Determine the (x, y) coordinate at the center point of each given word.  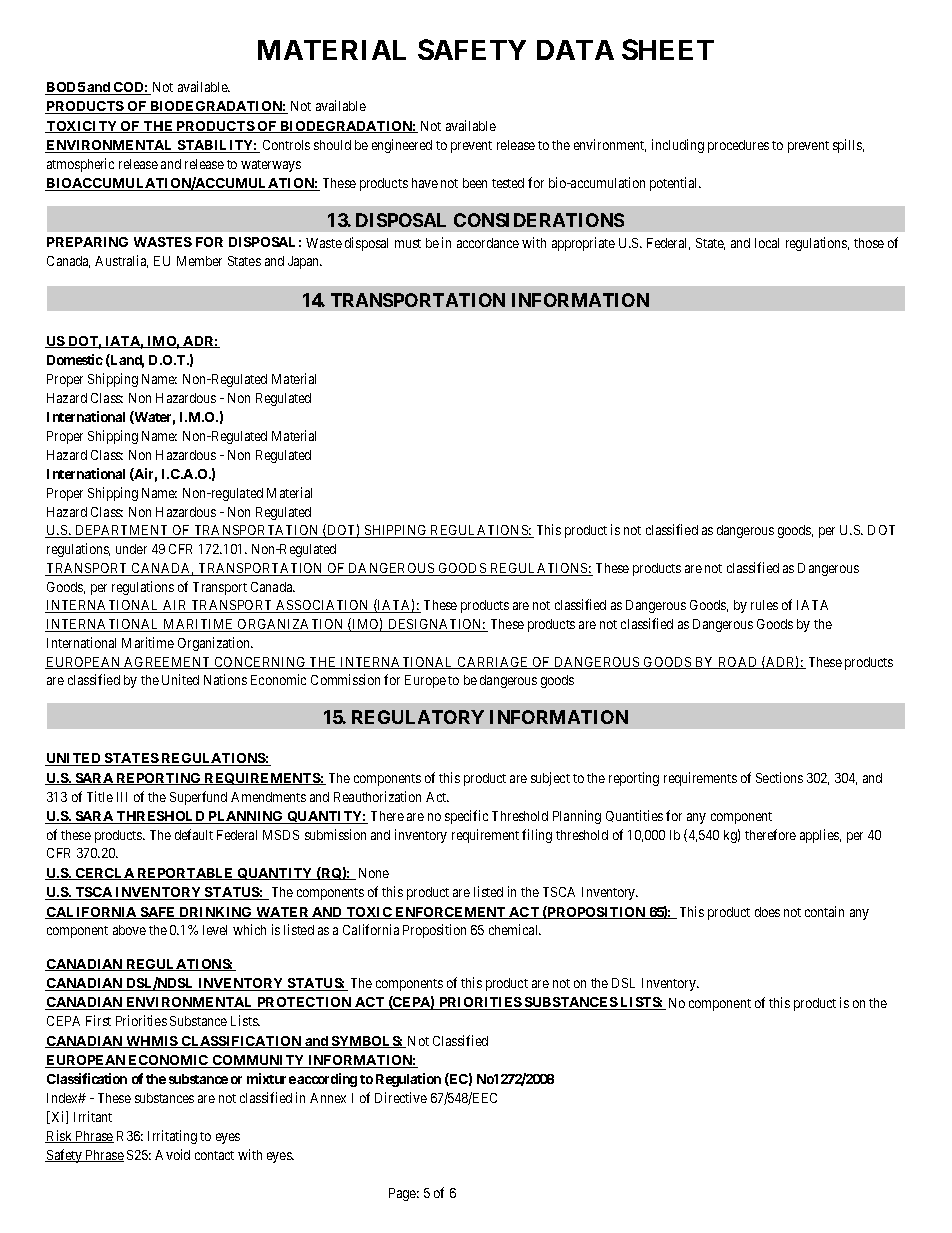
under (131, 549)
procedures (738, 146)
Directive (401, 1097)
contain (824, 911)
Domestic (75, 359)
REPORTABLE (186, 874)
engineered (402, 146)
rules (764, 605)
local (767, 243)
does (767, 912)
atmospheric (80, 165)
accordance (488, 243)
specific (466, 817)
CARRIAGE (493, 663)
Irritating (172, 1137)
